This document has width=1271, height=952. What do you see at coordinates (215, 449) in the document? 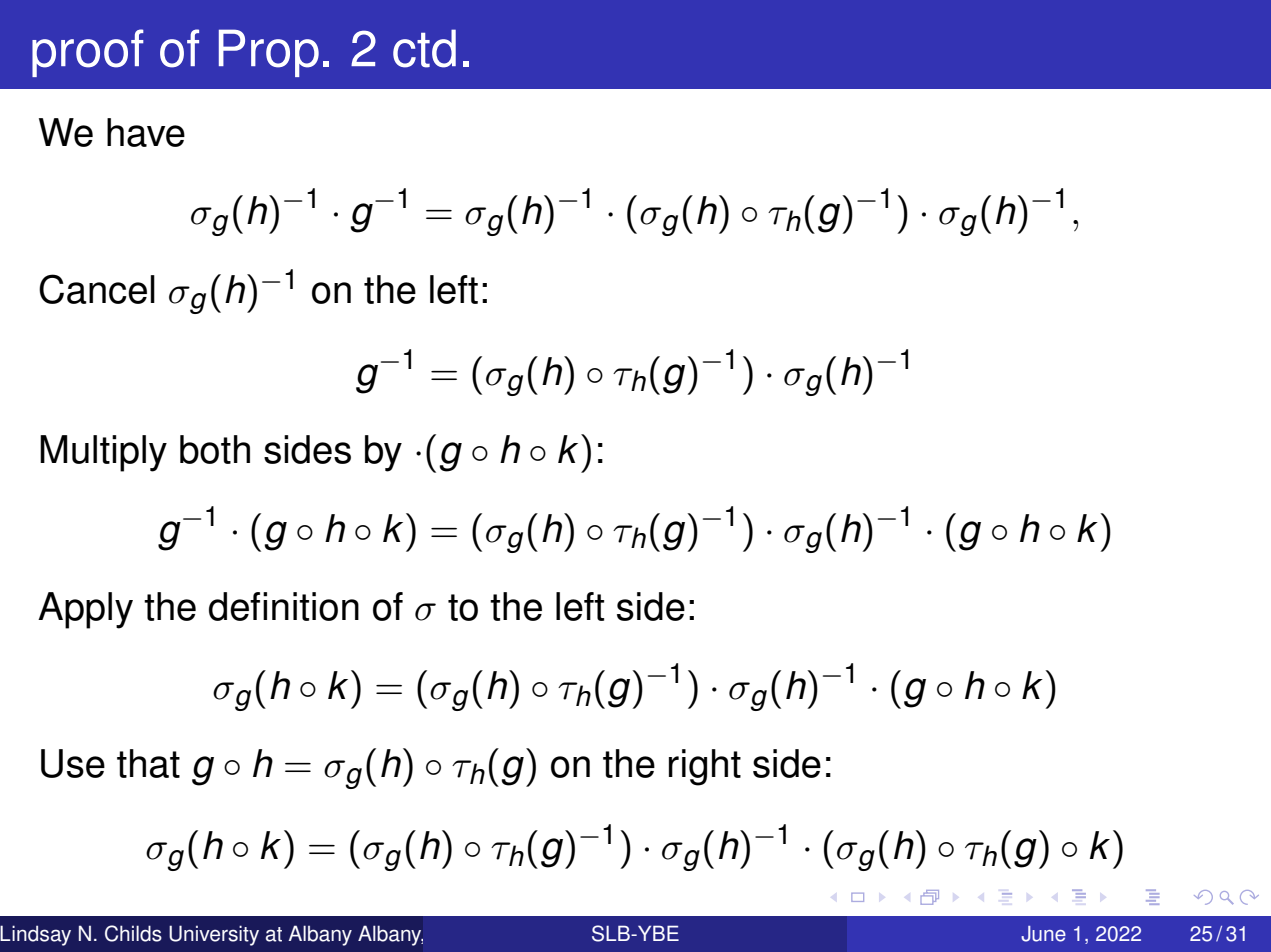
I see `both` at bounding box center [215, 449].
